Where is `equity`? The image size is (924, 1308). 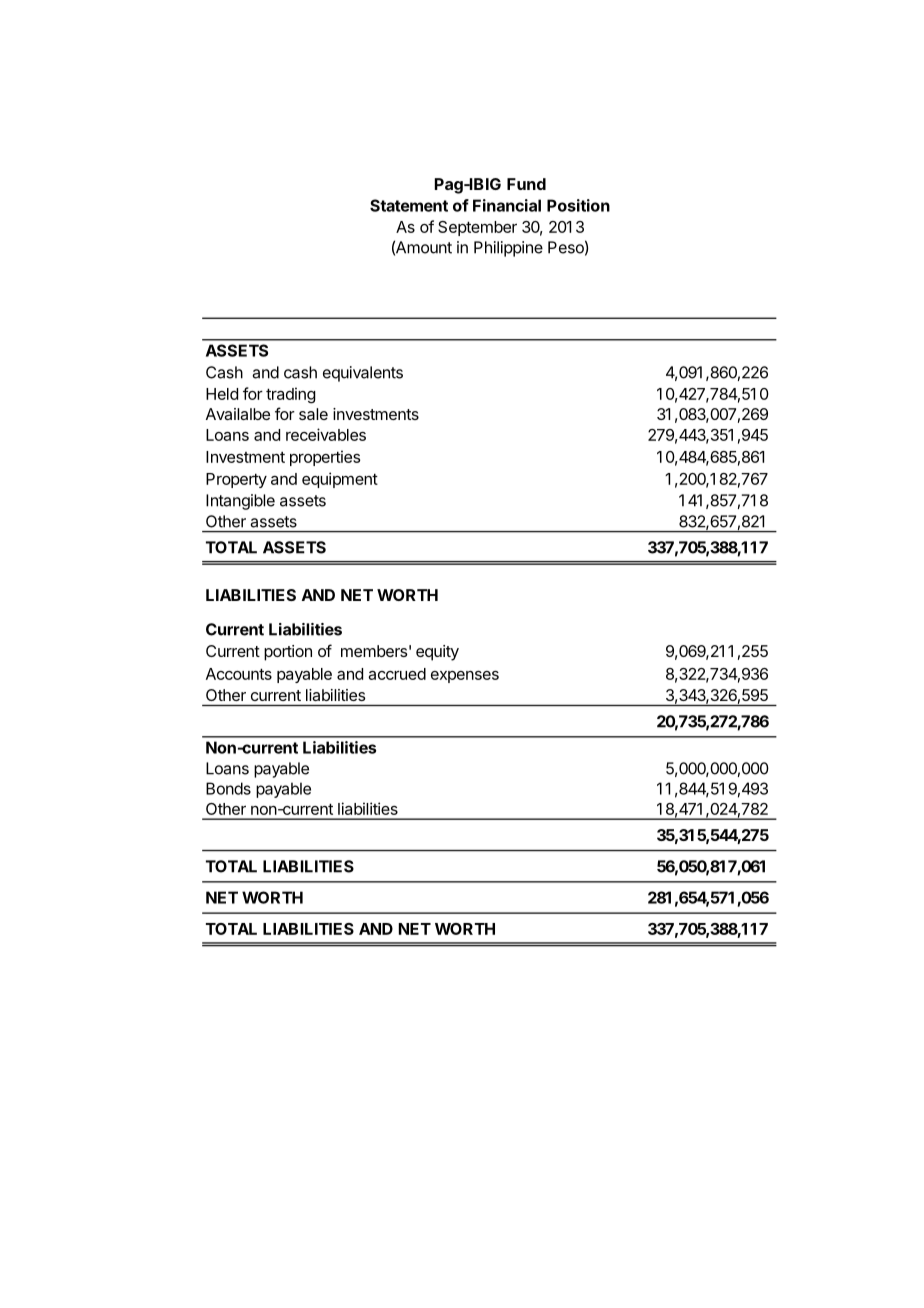
equity is located at coordinates (437, 653).
